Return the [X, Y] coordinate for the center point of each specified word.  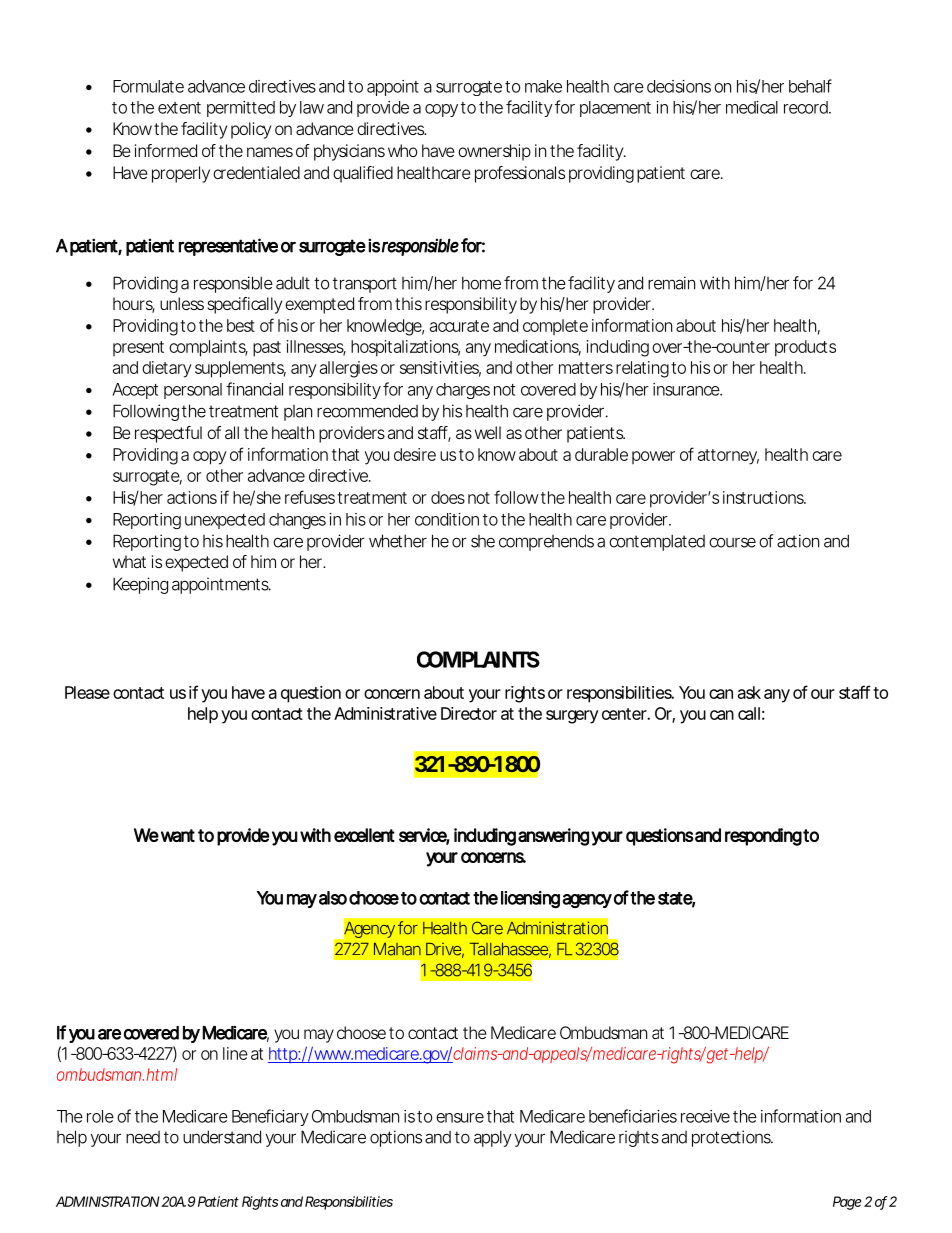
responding [763, 837]
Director [469, 713]
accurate [459, 326]
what [129, 561]
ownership [494, 152]
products [805, 348]
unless [182, 303]
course [732, 542]
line [235, 1053]
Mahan [397, 949]
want [178, 835]
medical [752, 107]
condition [447, 519]
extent [179, 108]
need [143, 1137]
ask [749, 692]
